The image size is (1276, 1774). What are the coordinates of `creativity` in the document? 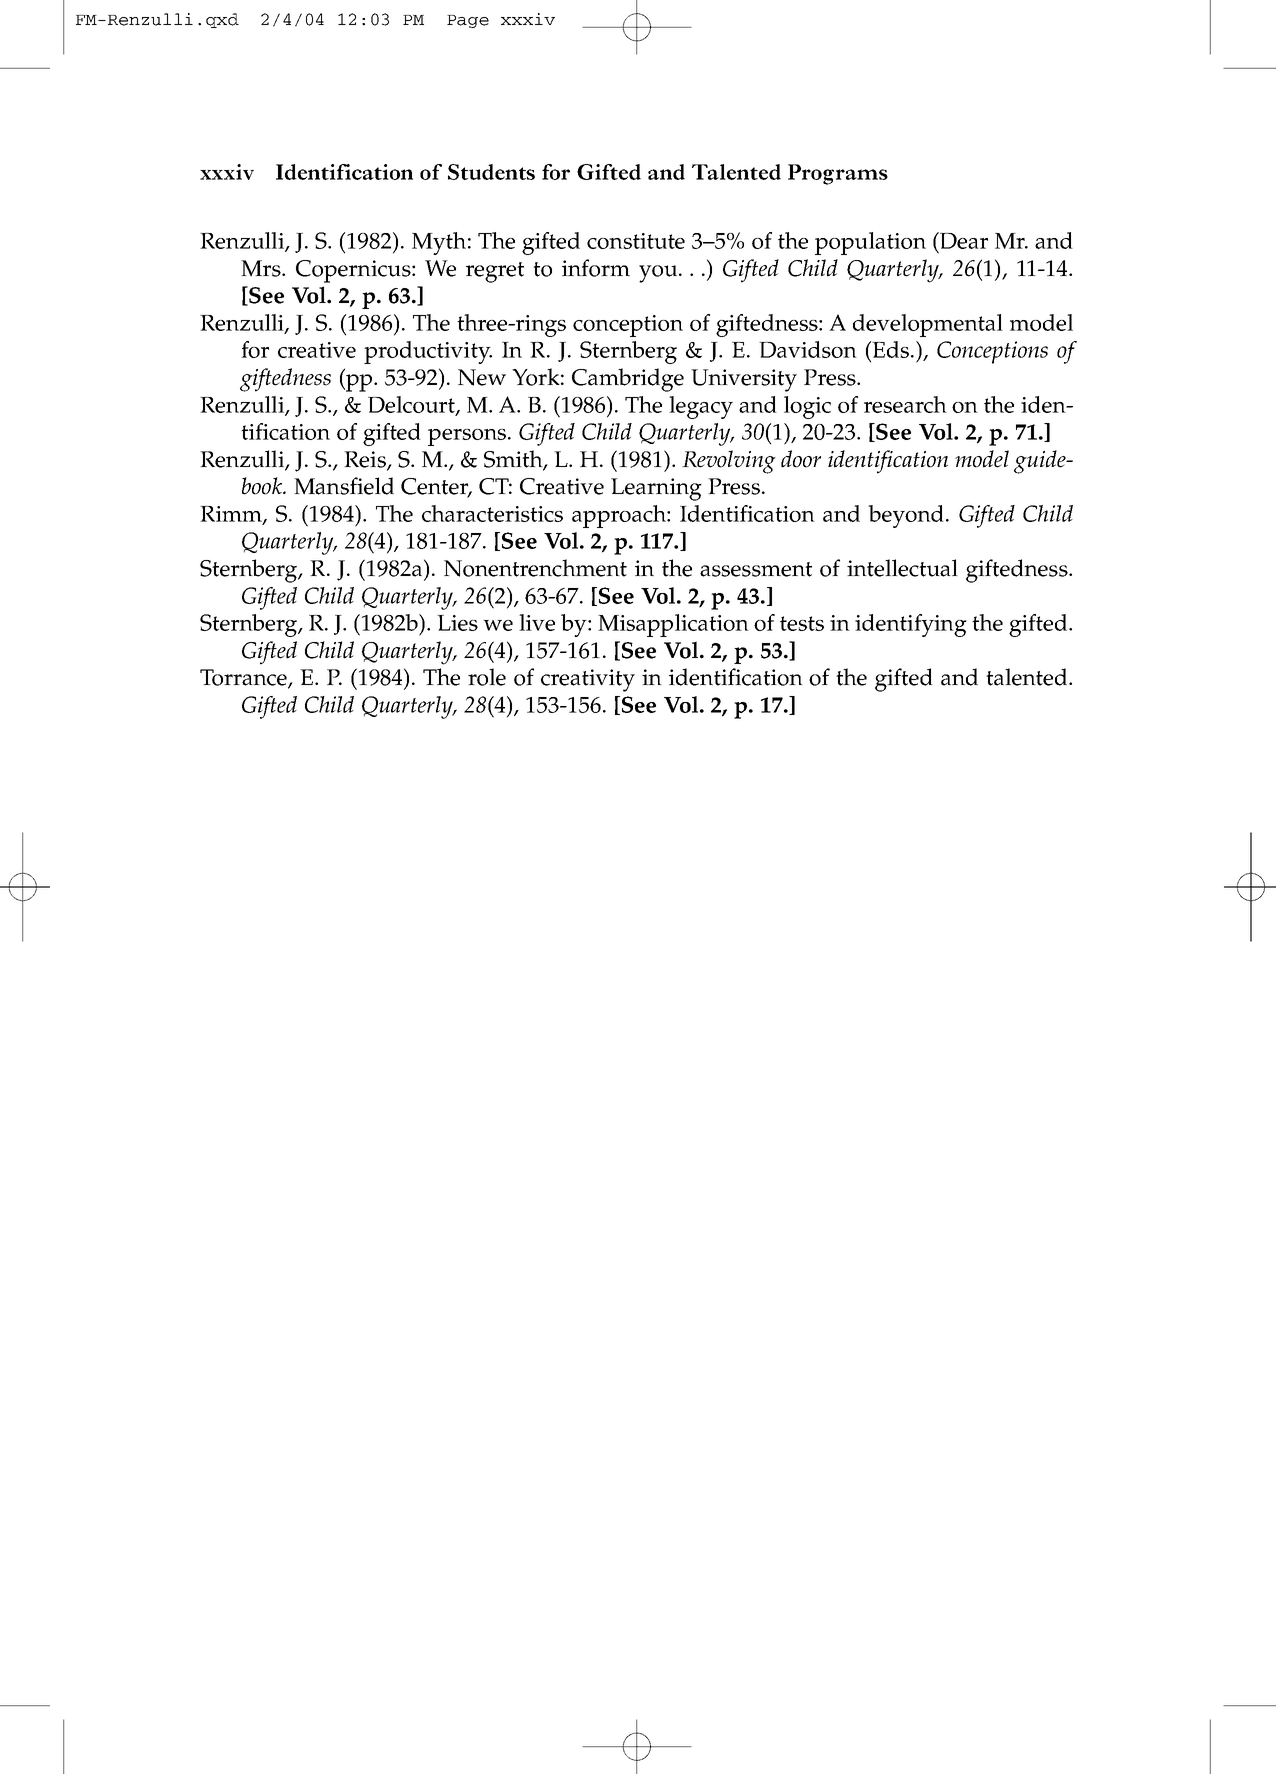 It's located at (588, 680).
